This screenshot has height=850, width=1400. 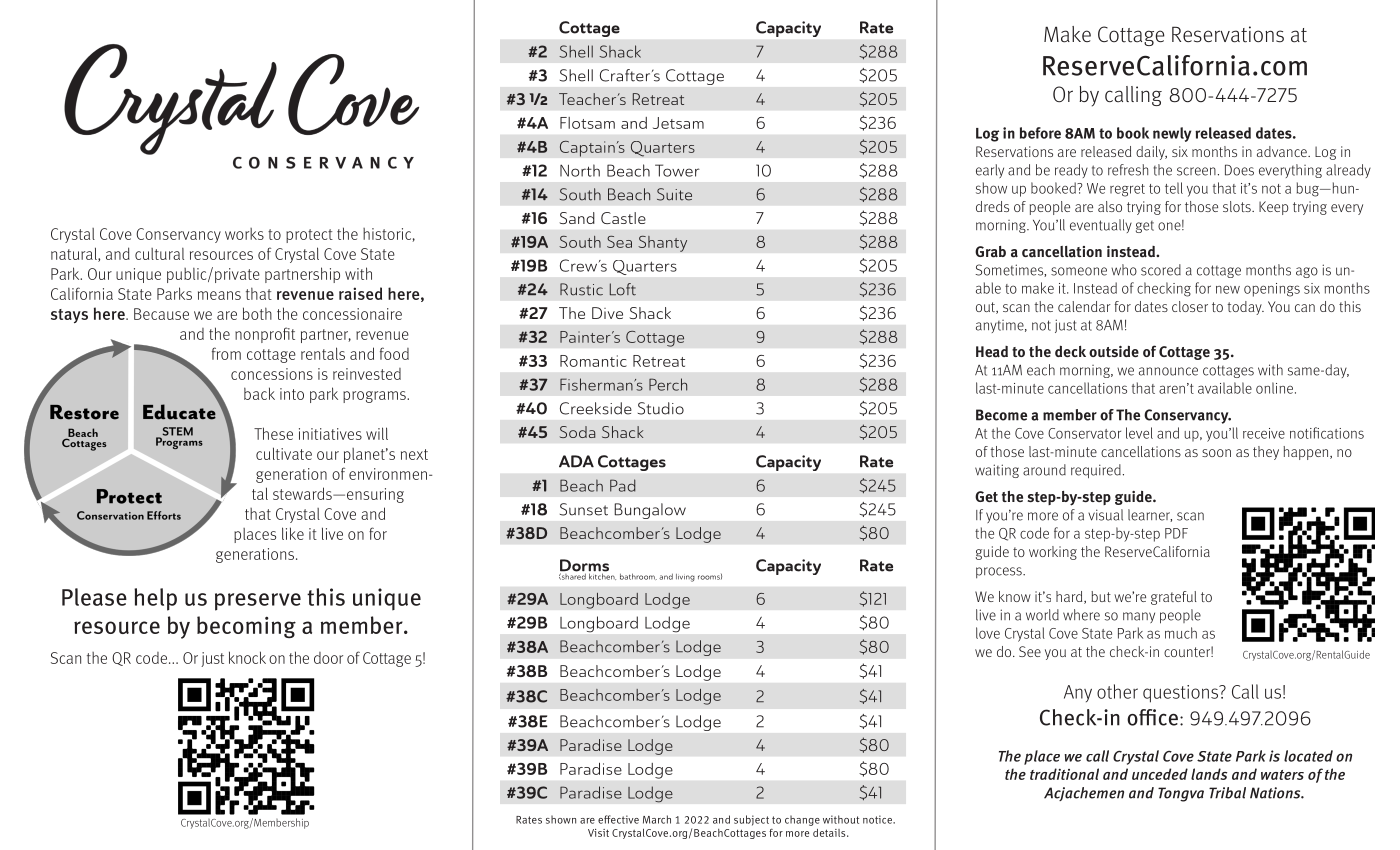 What do you see at coordinates (1101, 596) in the screenshot?
I see `but` at bounding box center [1101, 596].
